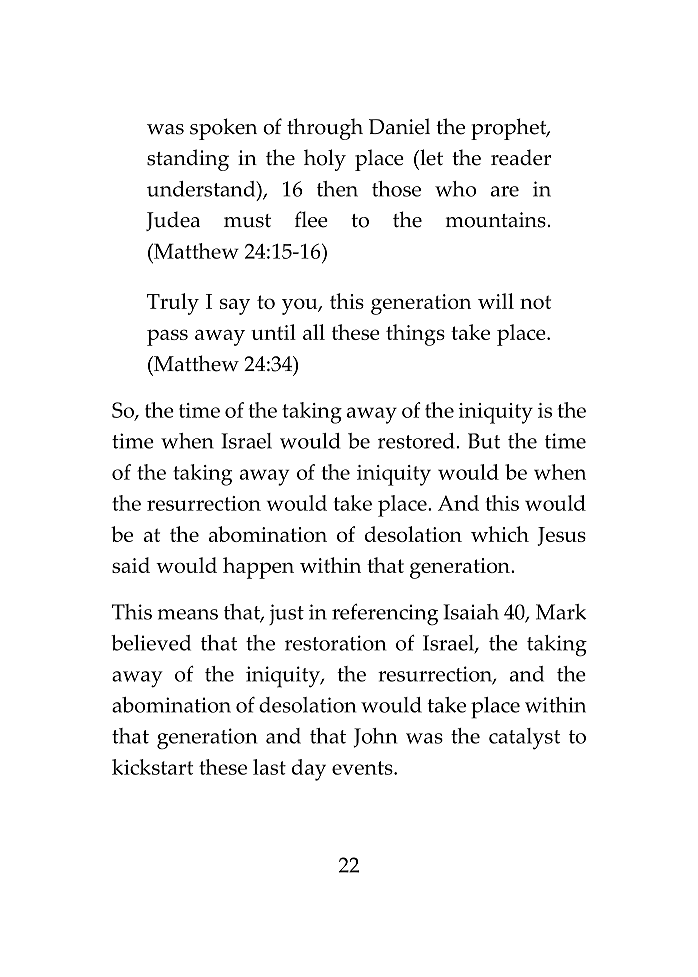  Describe the element at coordinates (188, 160) in the image. I see `standing` at that location.
